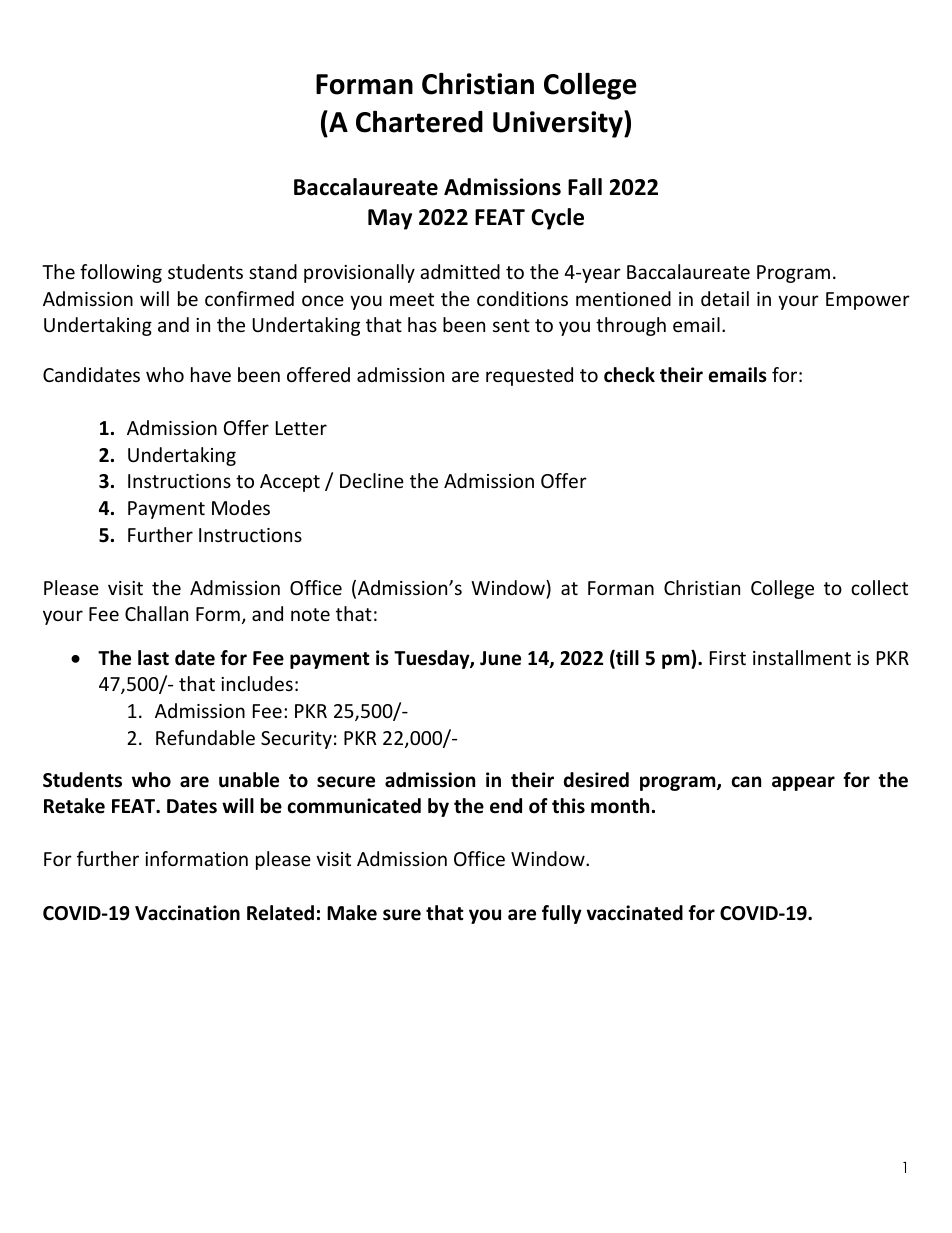 Image resolution: width=952 pixels, height=1233 pixels. Describe the element at coordinates (187, 913) in the document. I see `Vaccination` at that location.
